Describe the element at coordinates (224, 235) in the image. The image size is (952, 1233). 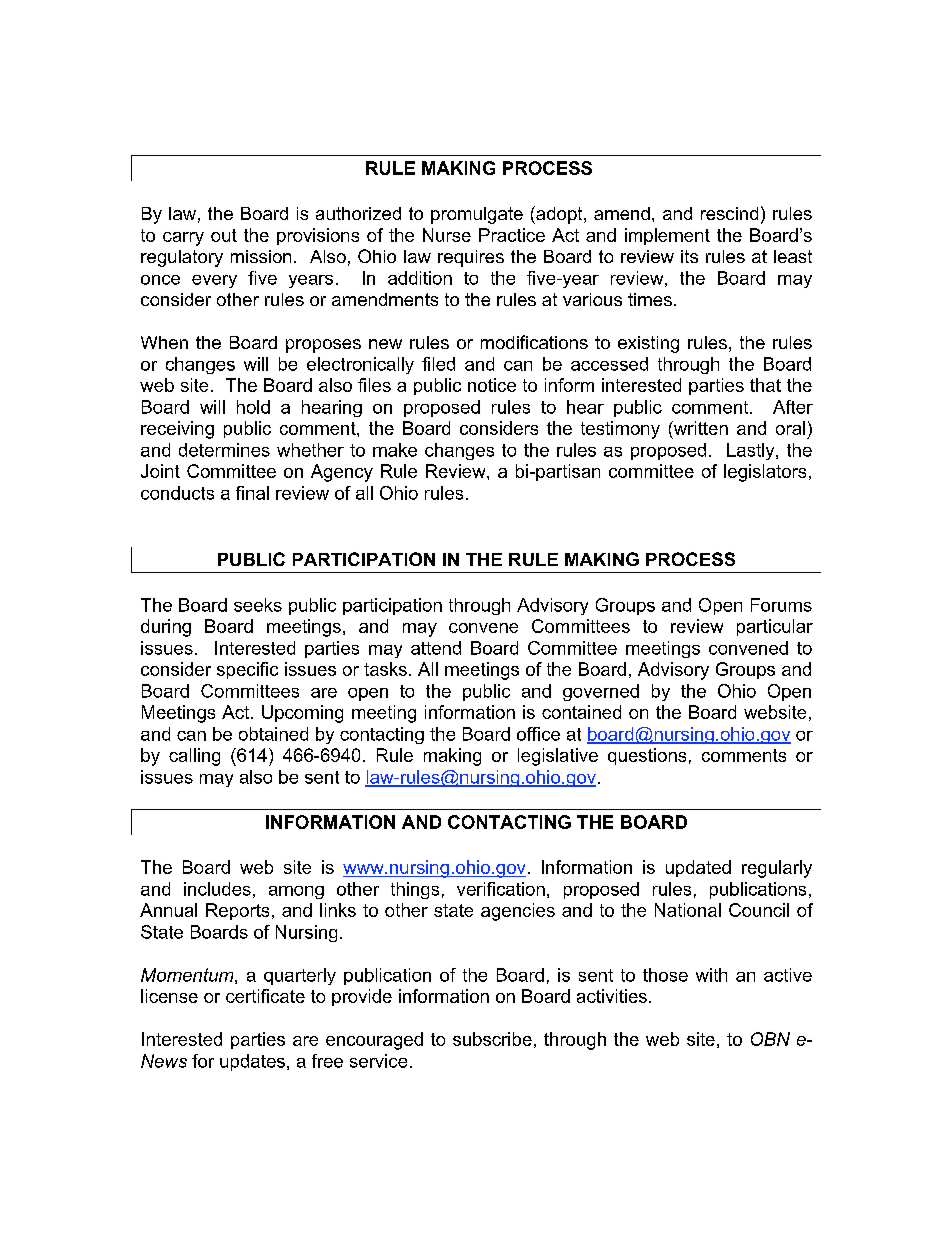
I see `out` at that location.
